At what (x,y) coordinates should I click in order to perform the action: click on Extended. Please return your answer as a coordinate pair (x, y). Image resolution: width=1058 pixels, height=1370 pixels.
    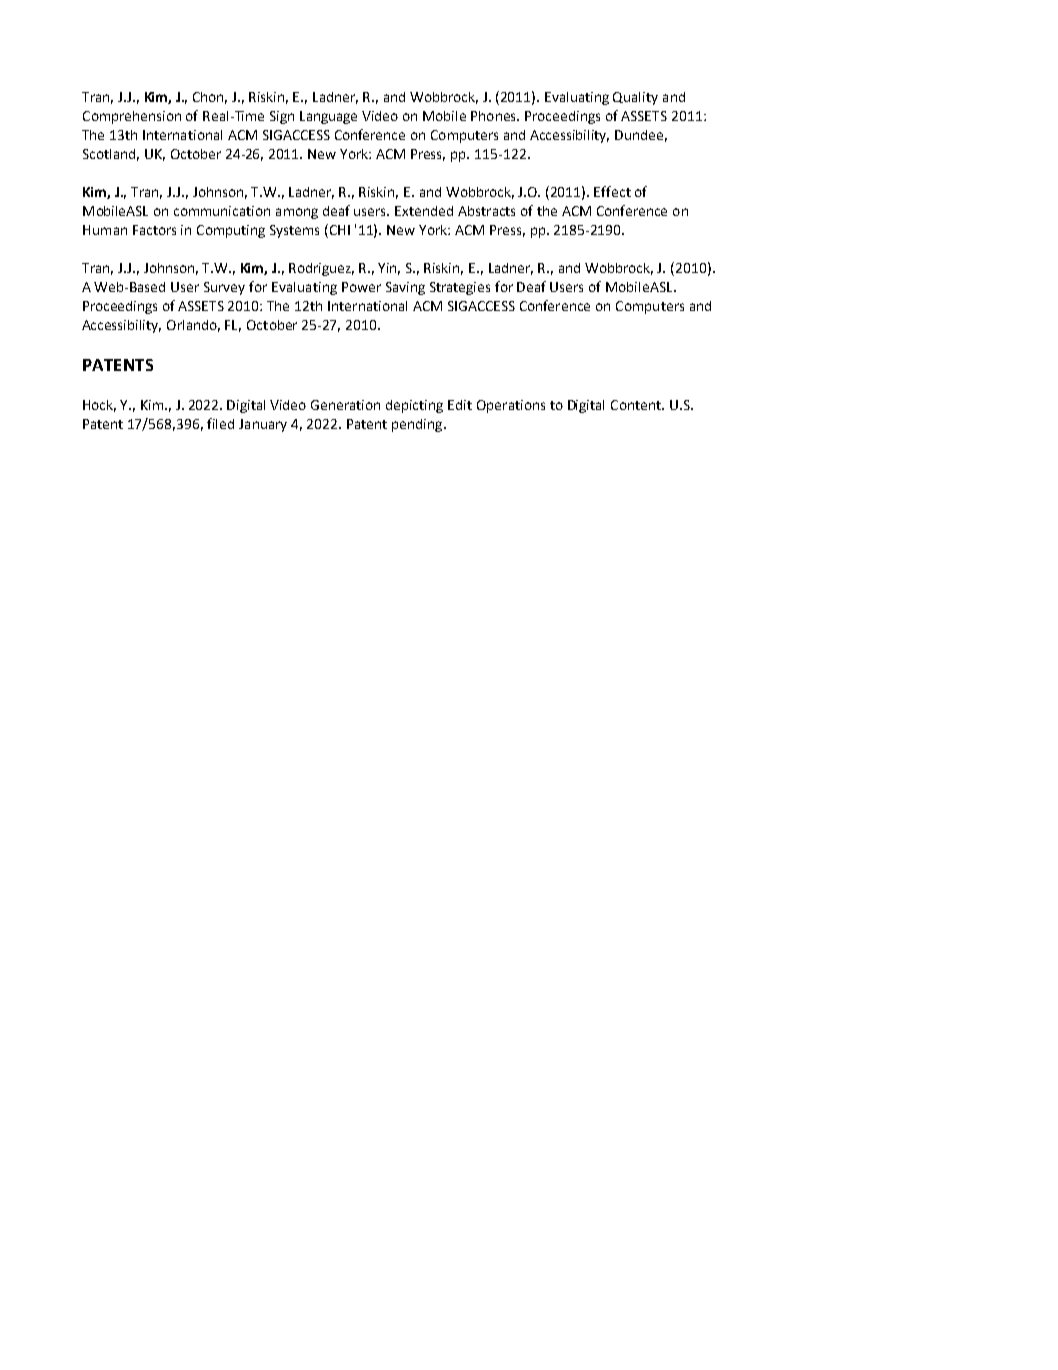
    Looking at the image, I should click on (424, 211).
